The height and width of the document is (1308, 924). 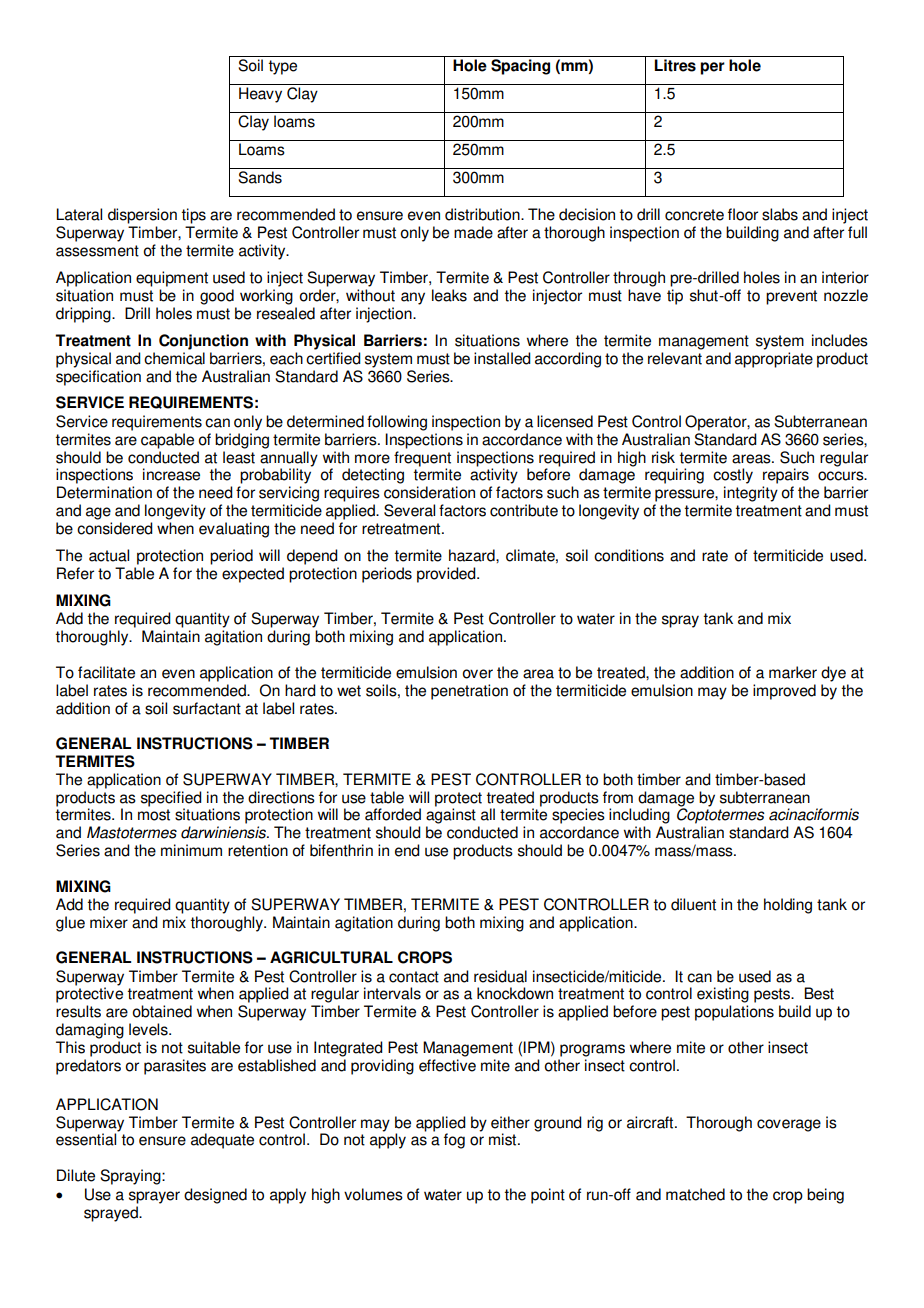 What do you see at coordinates (675, 65) in the document?
I see `Litres` at bounding box center [675, 65].
